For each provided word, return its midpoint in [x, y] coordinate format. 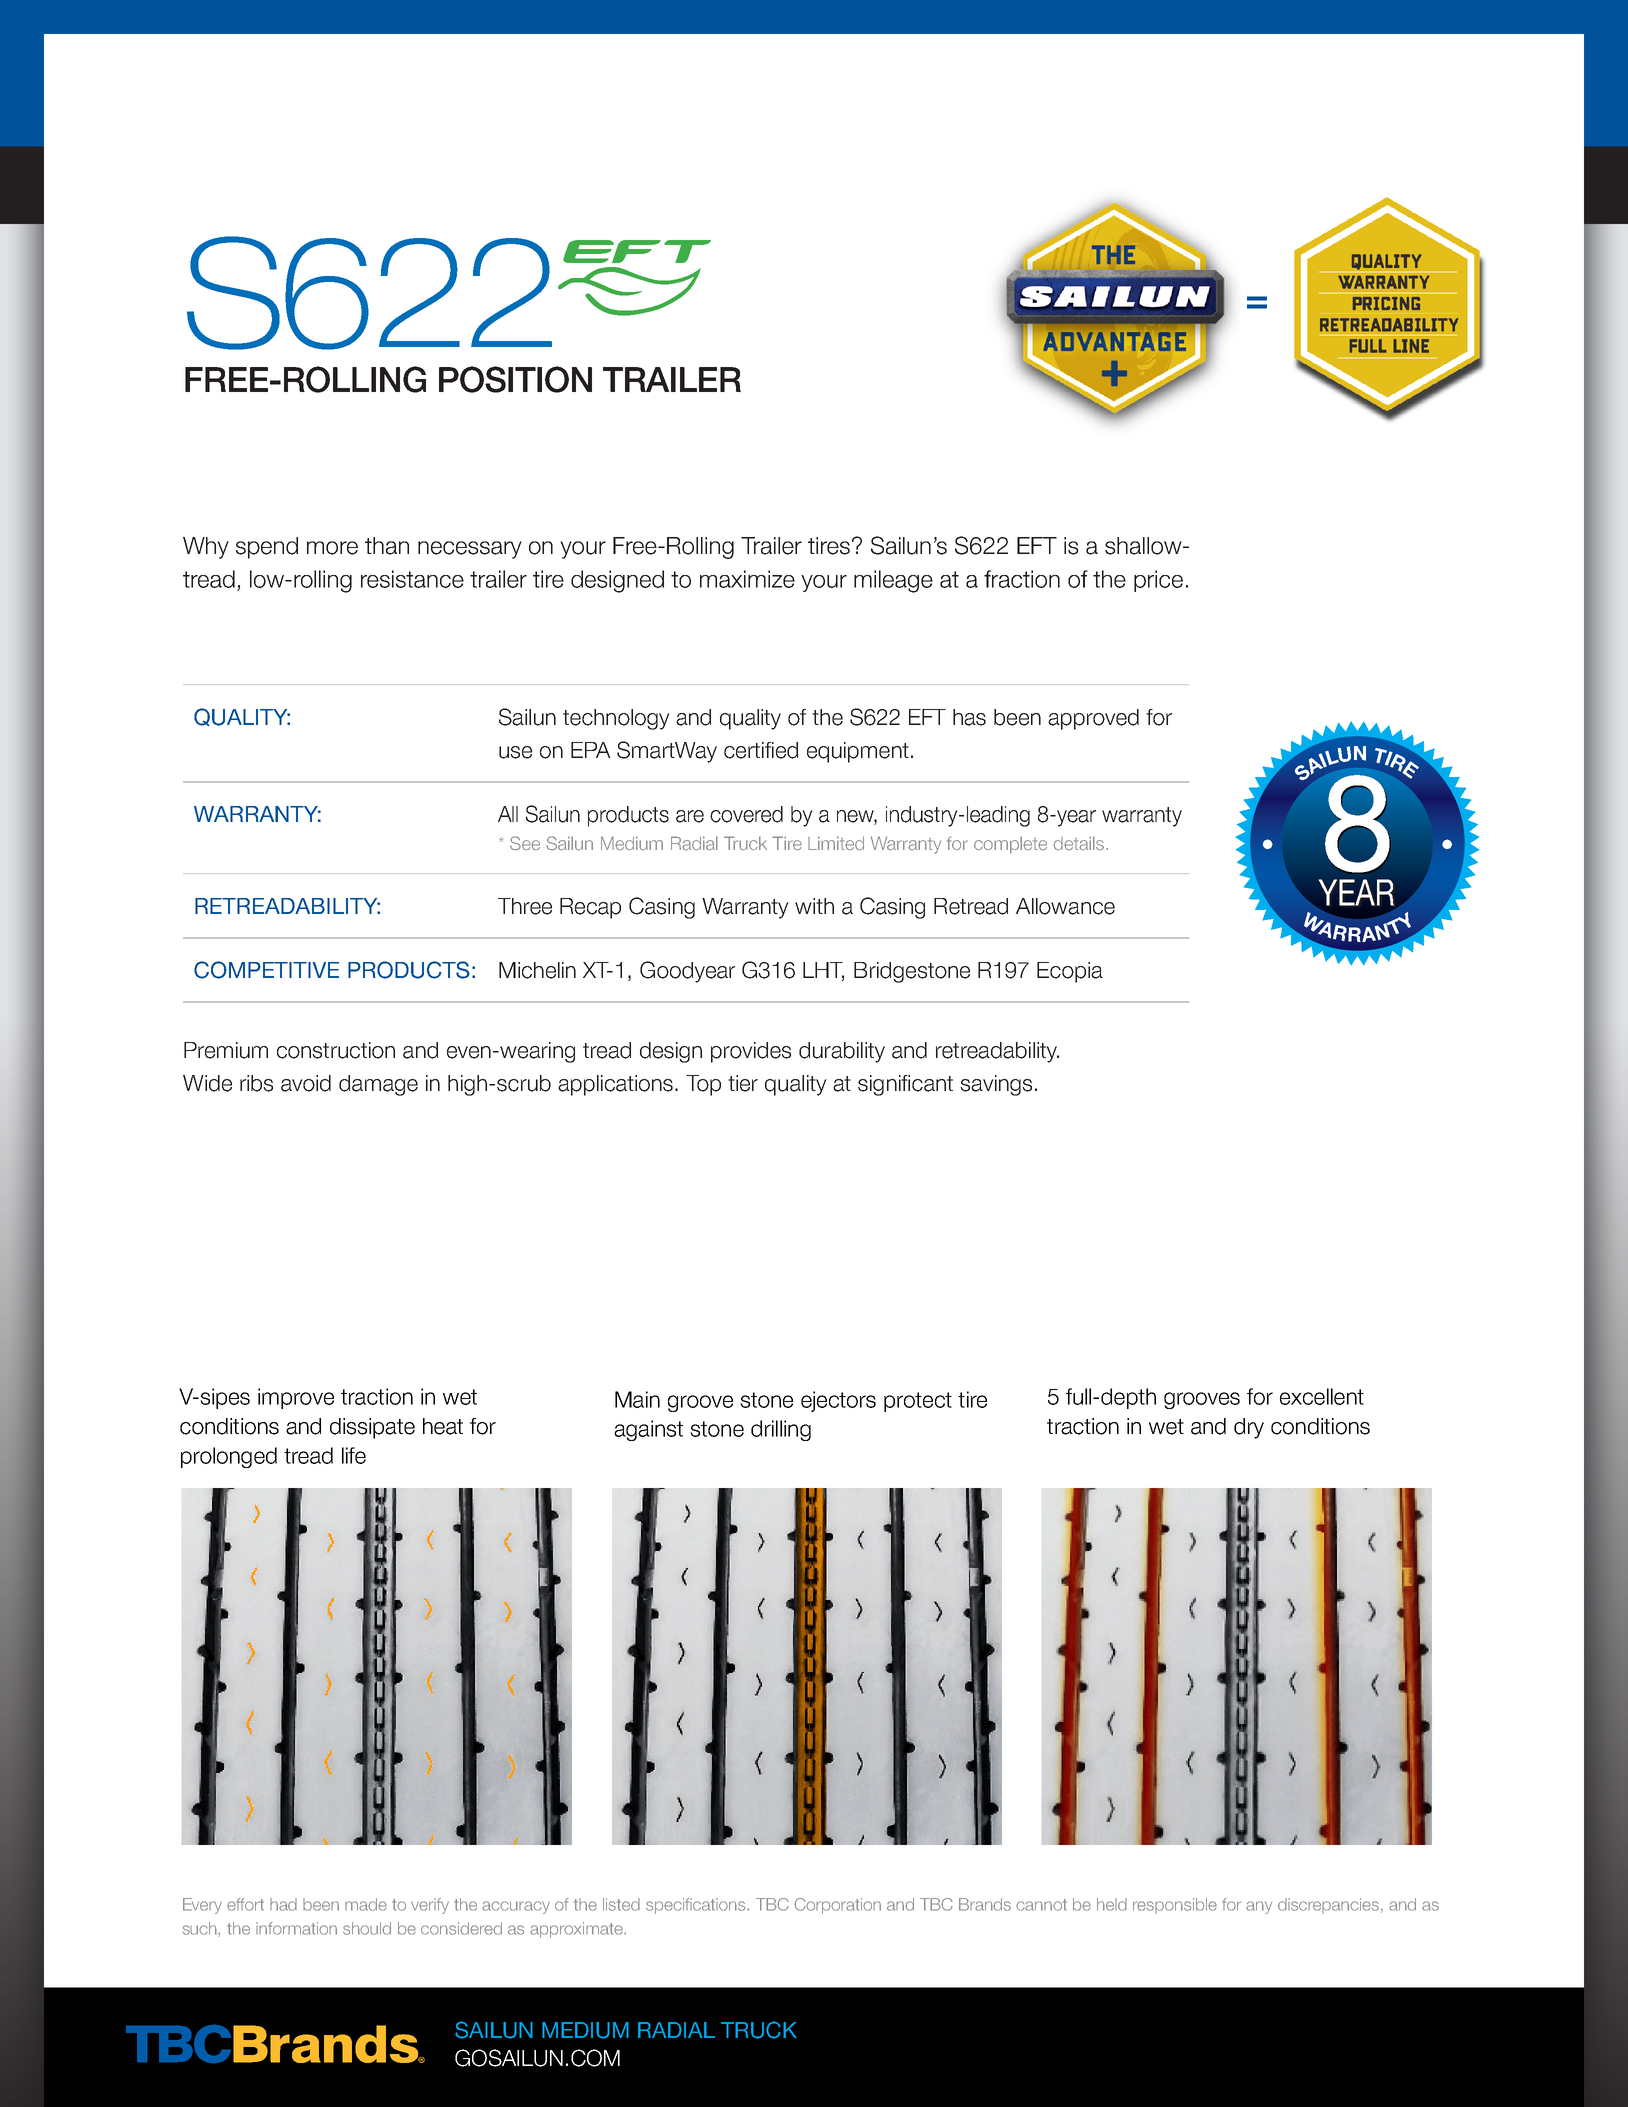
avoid [306, 1083]
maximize [747, 579]
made [366, 1904]
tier [743, 1083]
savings [996, 1085]
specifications [697, 1906]
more [332, 548]
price [1158, 581]
